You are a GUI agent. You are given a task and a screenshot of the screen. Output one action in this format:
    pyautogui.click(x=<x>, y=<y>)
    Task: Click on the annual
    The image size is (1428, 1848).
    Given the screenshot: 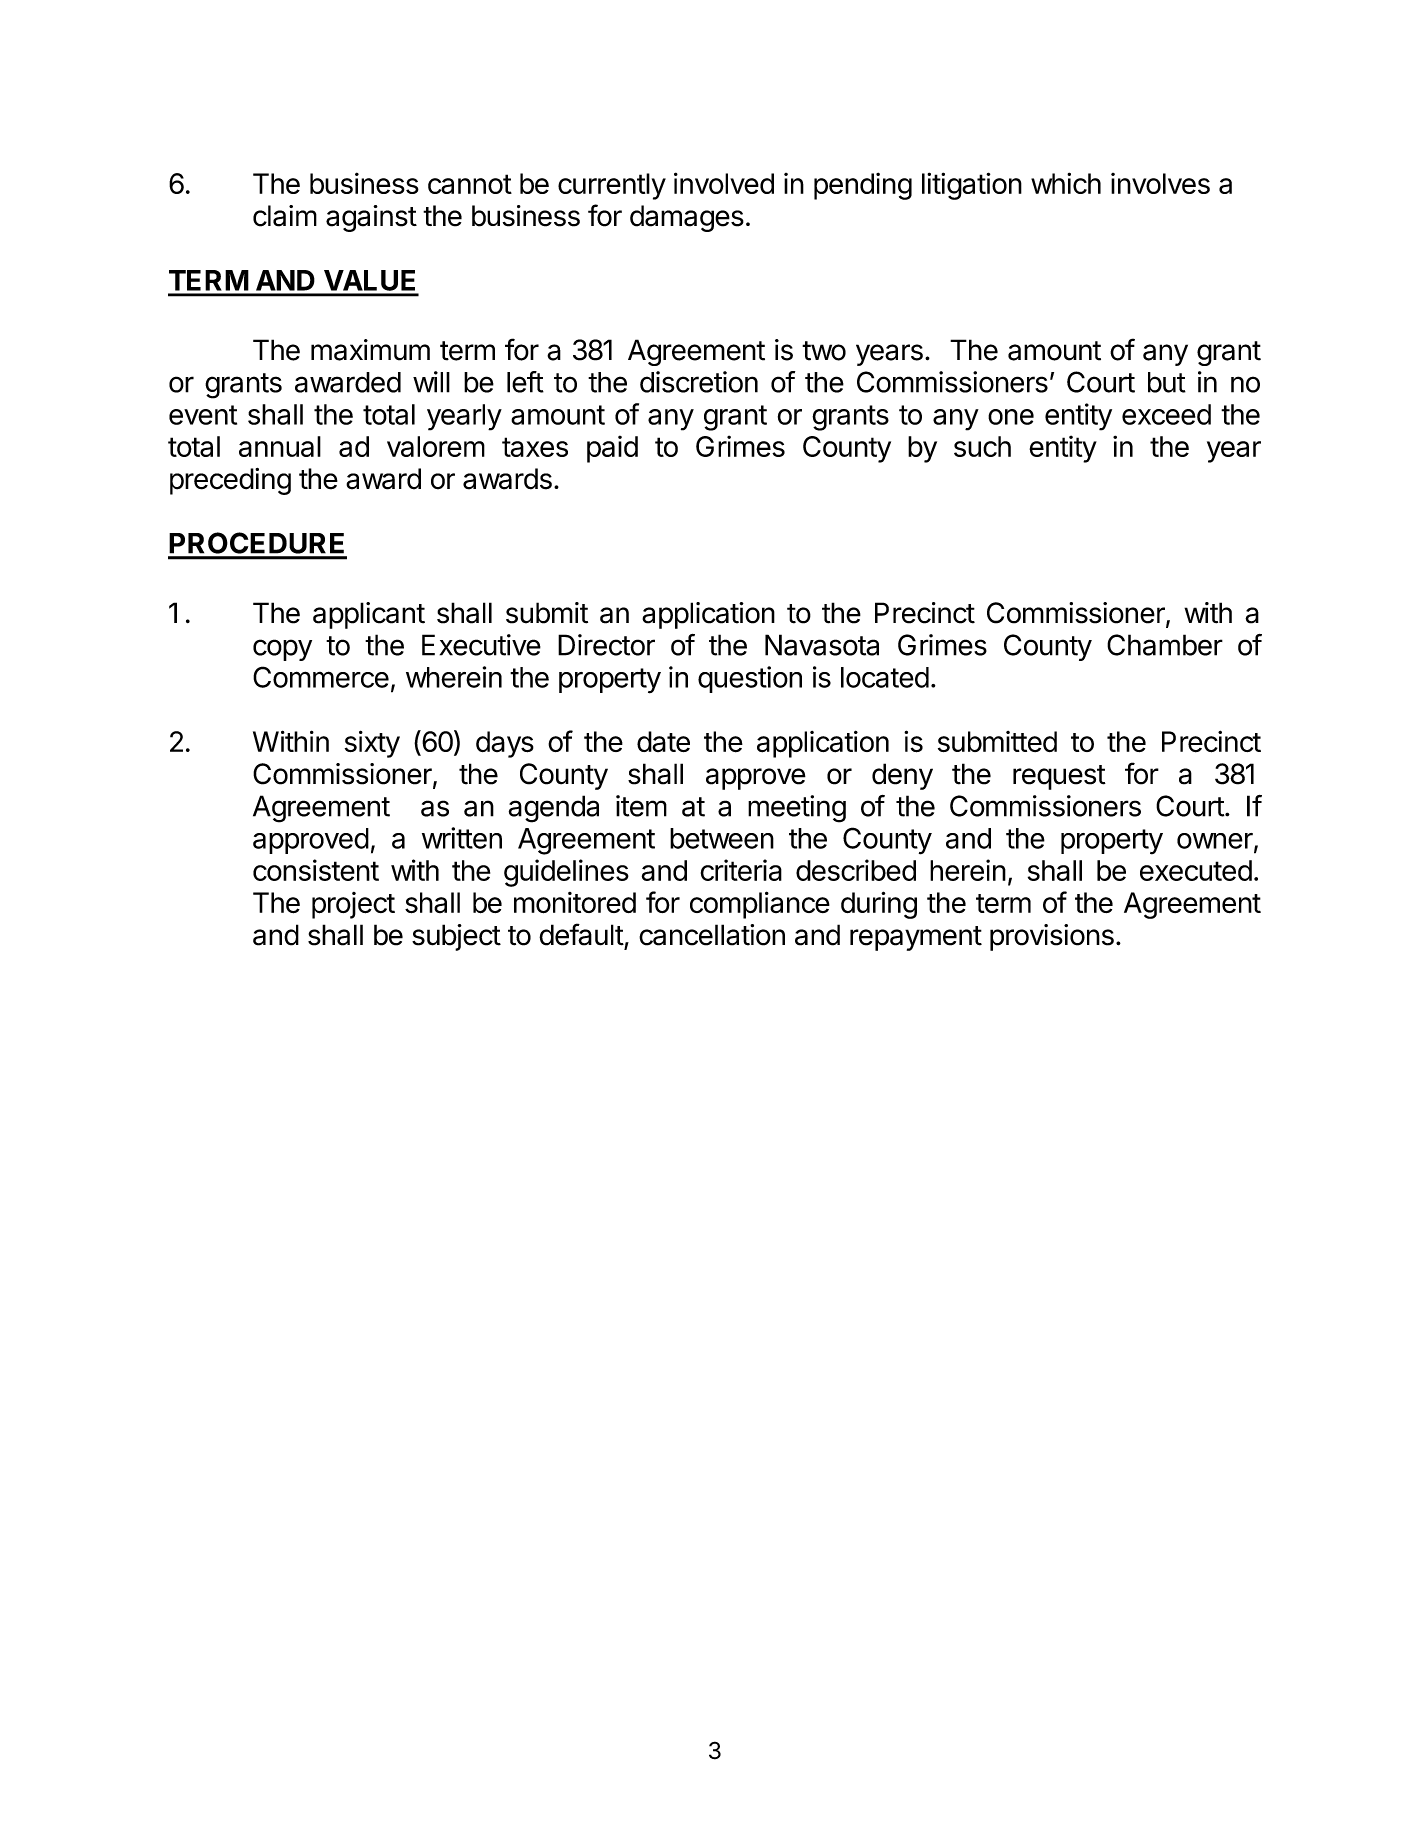 What is the action you would take?
    pyautogui.click(x=280, y=446)
